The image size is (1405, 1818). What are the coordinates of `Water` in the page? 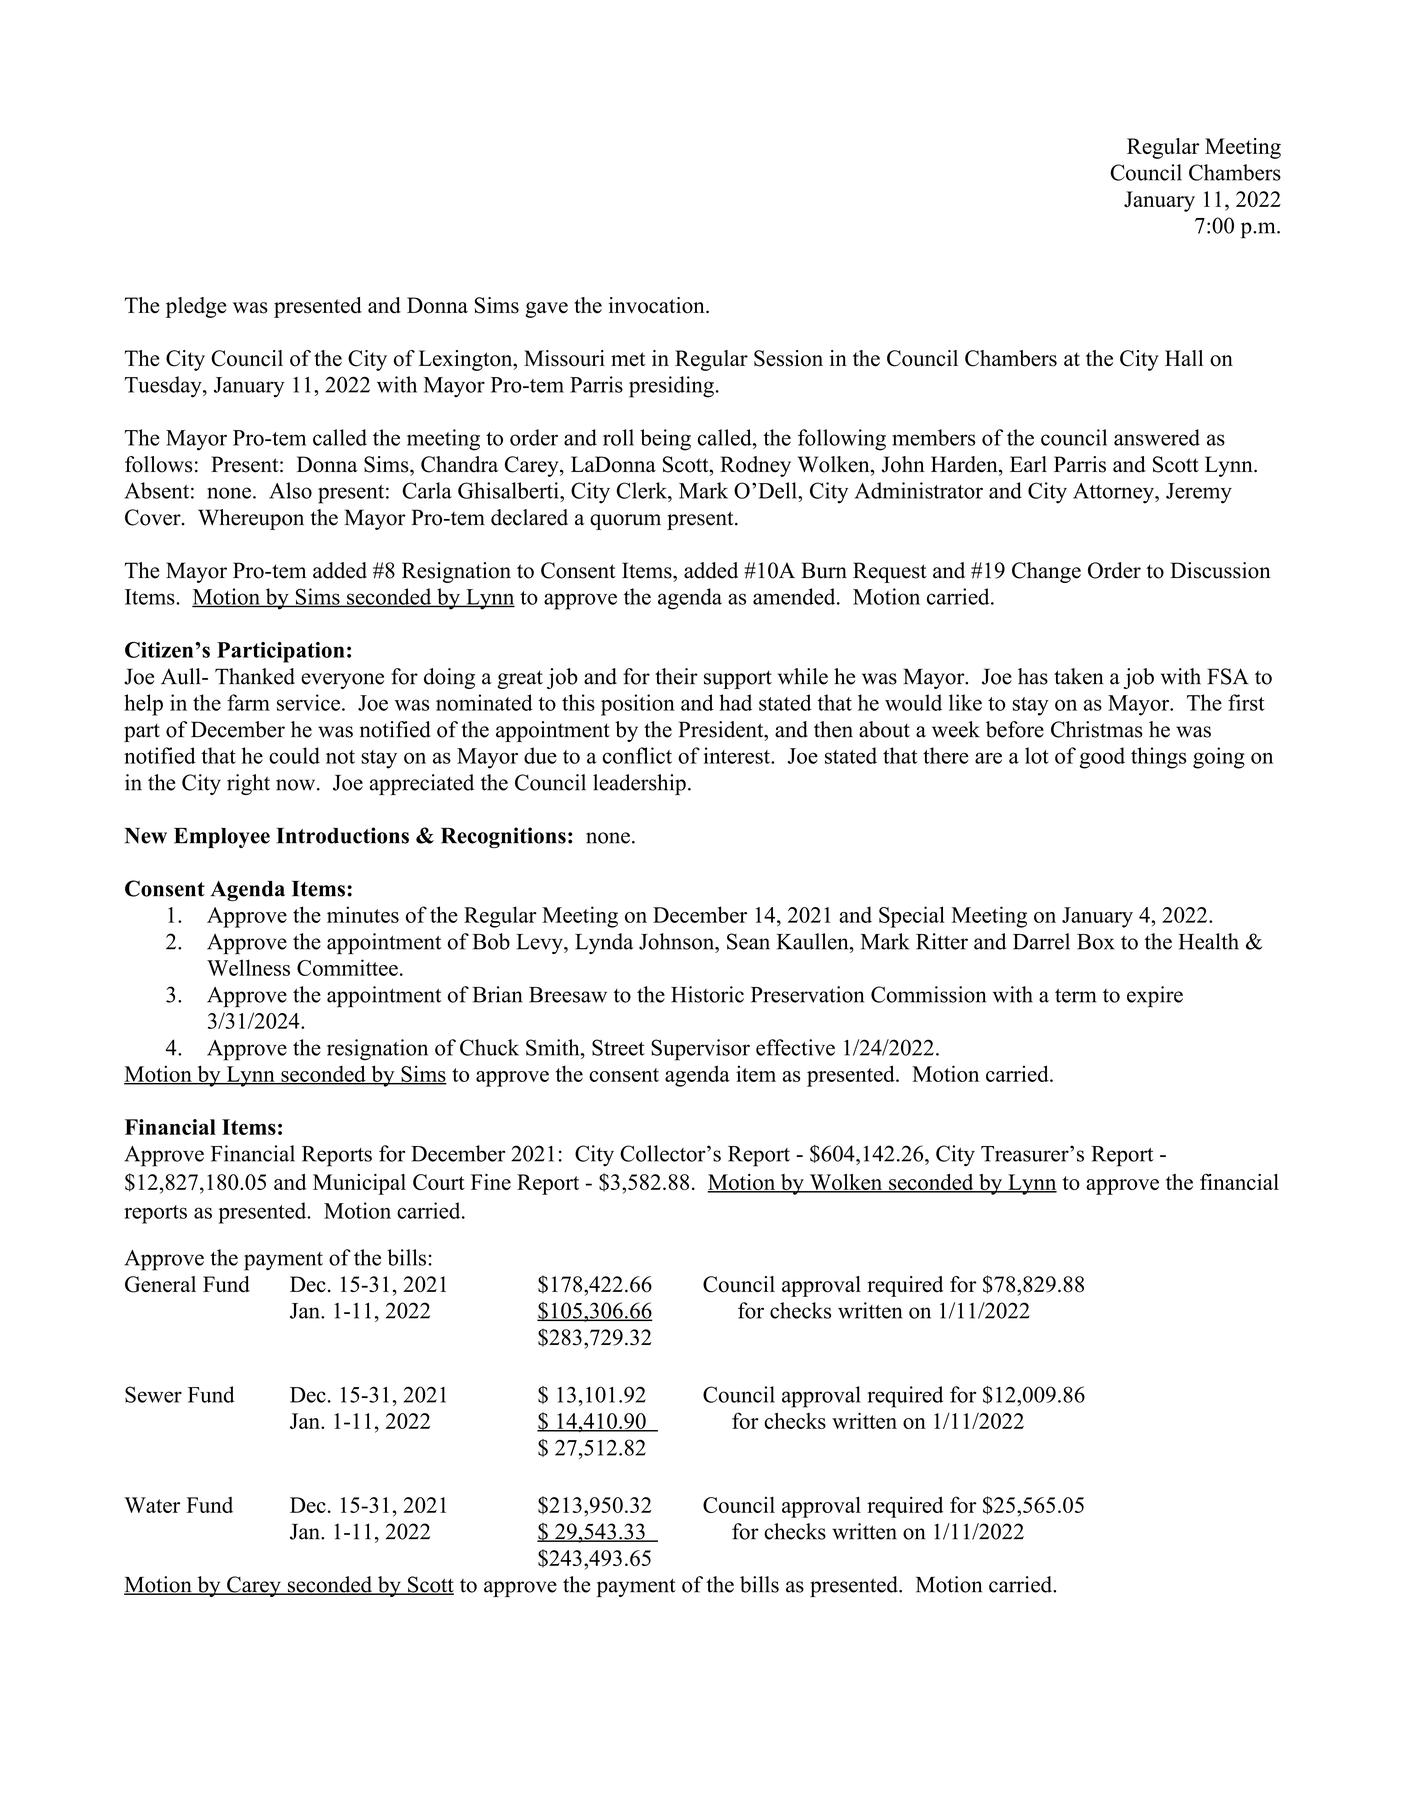 It's located at (152, 1505).
